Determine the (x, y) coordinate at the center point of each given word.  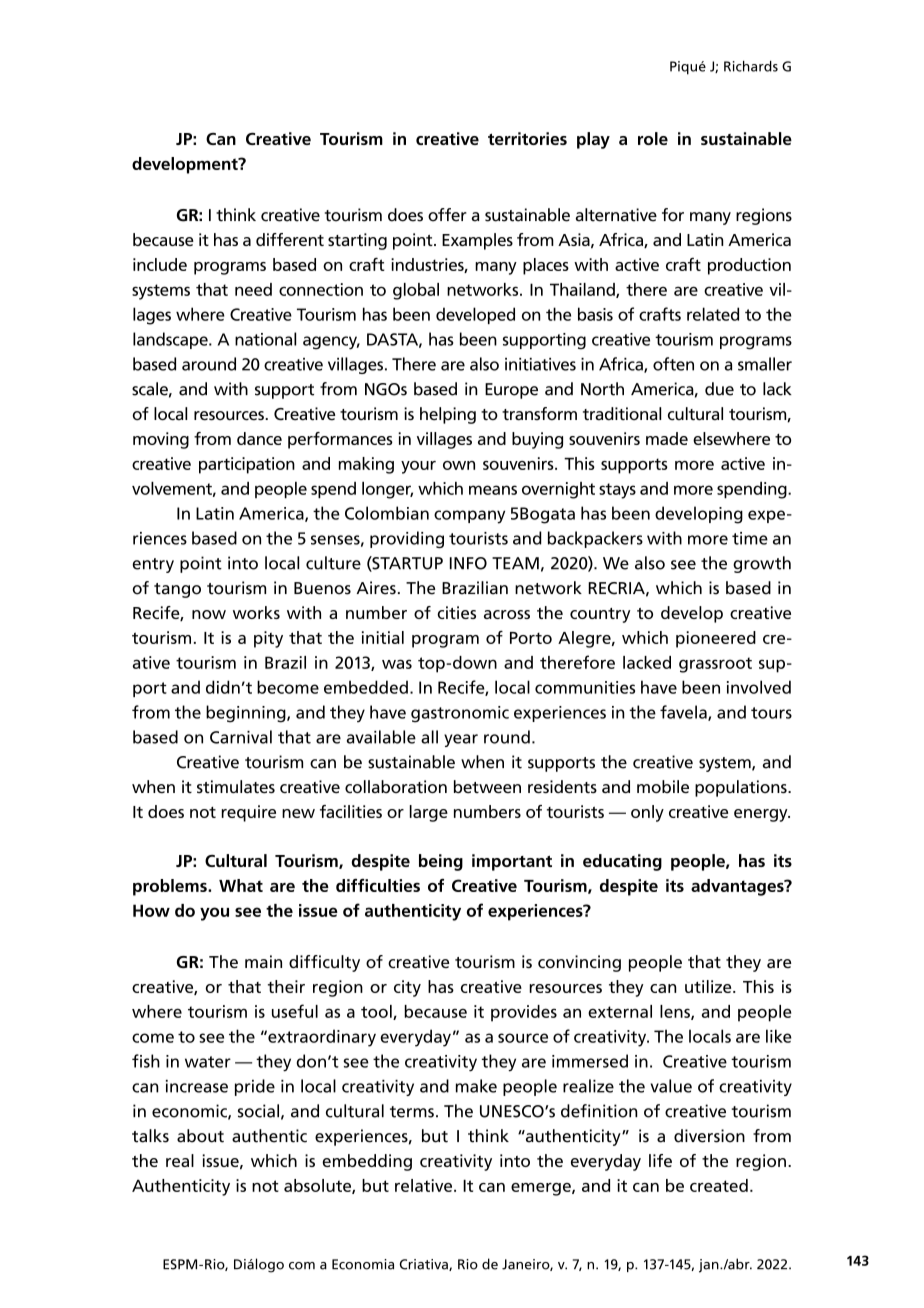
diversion (709, 1136)
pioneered (716, 639)
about (200, 1136)
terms (412, 1112)
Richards (751, 66)
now (209, 614)
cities (456, 612)
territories (527, 138)
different (290, 239)
